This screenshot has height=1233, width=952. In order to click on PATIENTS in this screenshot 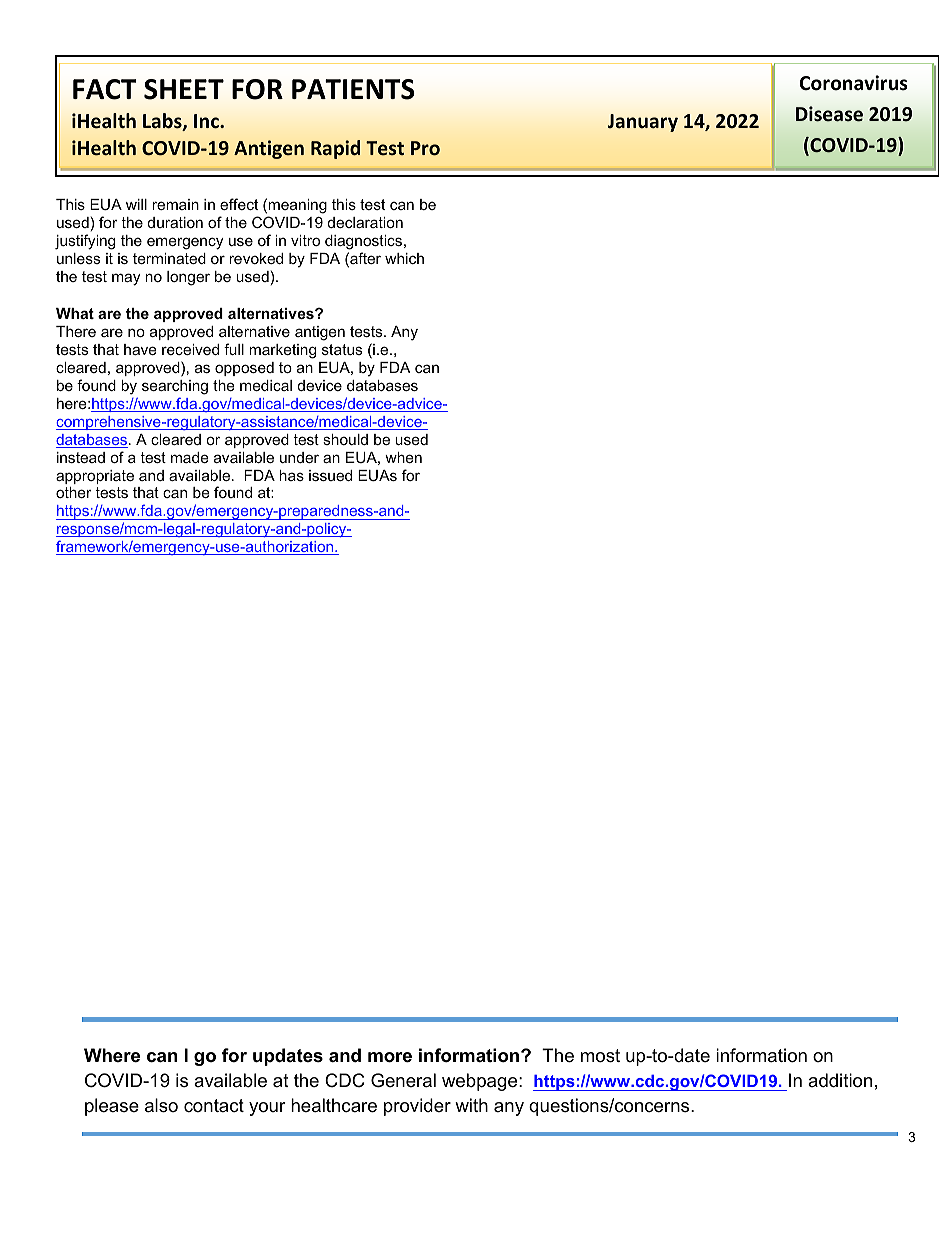, I will do `click(353, 89)`.
